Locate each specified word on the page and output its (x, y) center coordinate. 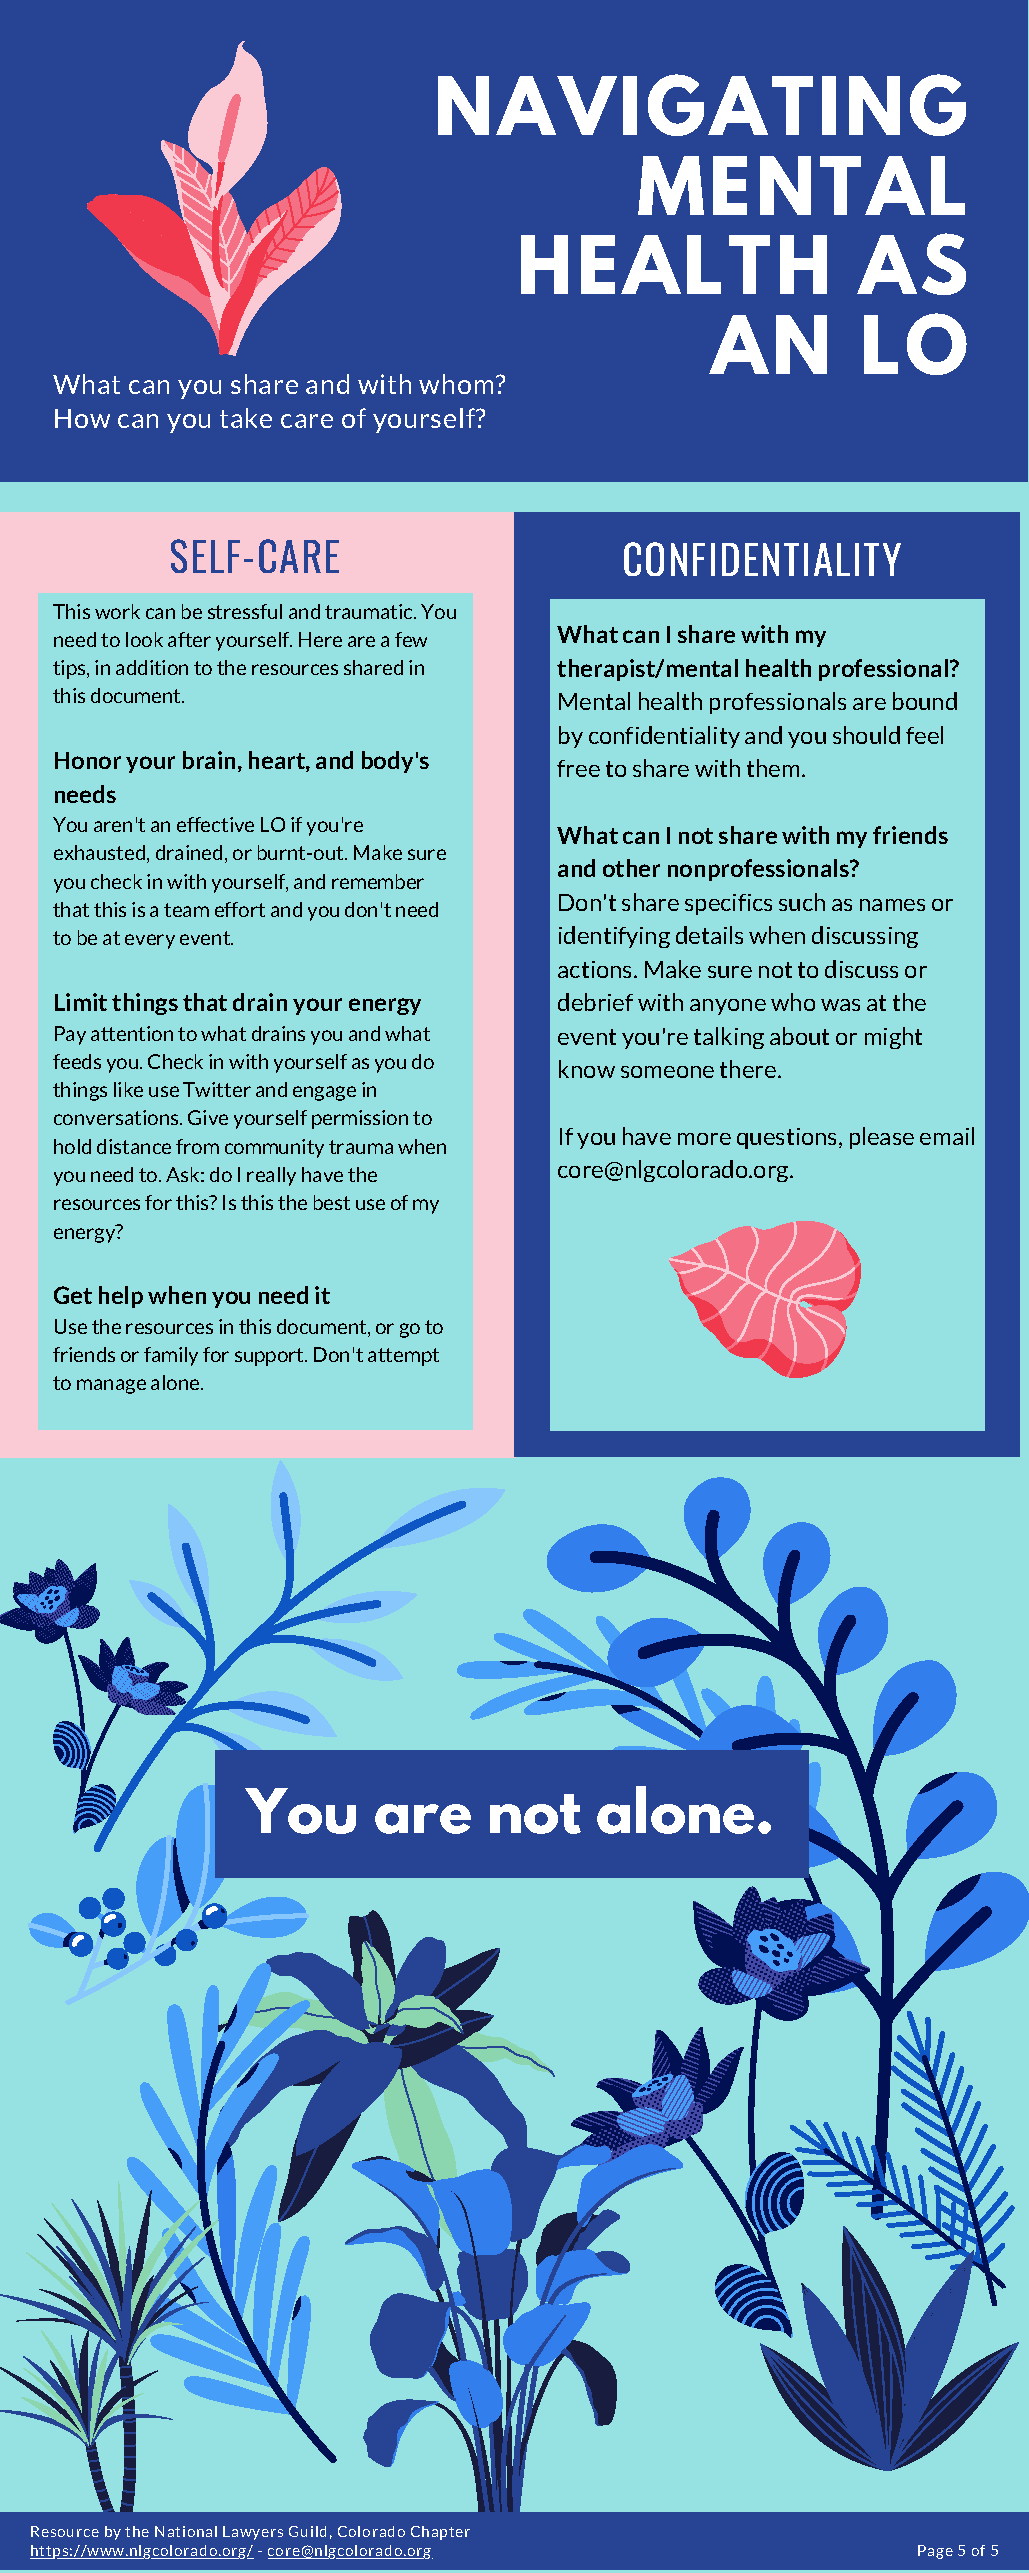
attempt (403, 1357)
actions (596, 969)
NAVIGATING (702, 105)
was (840, 1005)
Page (935, 2552)
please (882, 1138)
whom (456, 384)
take (246, 418)
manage (111, 1386)
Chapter (440, 2533)
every (150, 941)
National (186, 2531)
